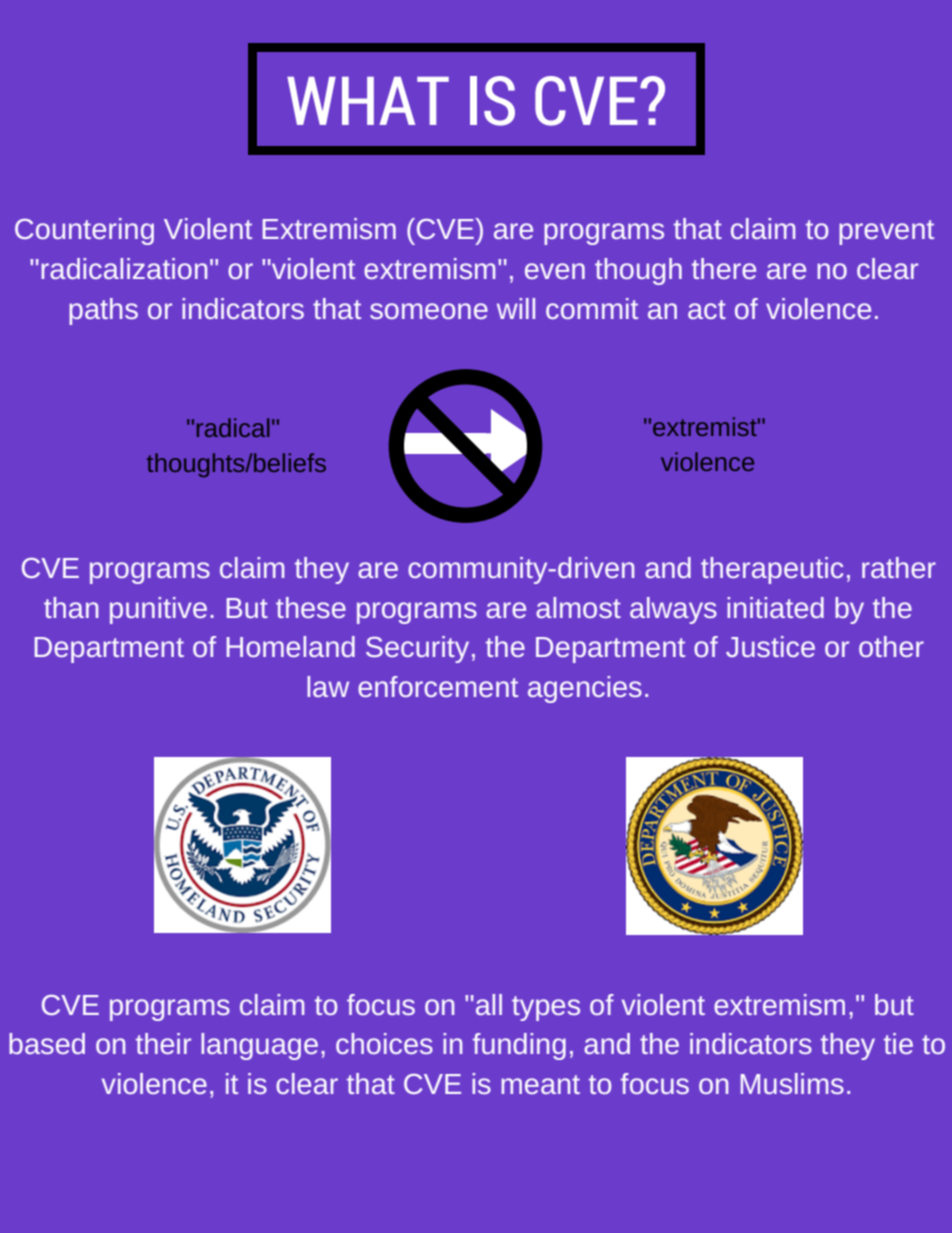  What do you see at coordinates (775, 607) in the screenshot?
I see `initiated` at bounding box center [775, 607].
